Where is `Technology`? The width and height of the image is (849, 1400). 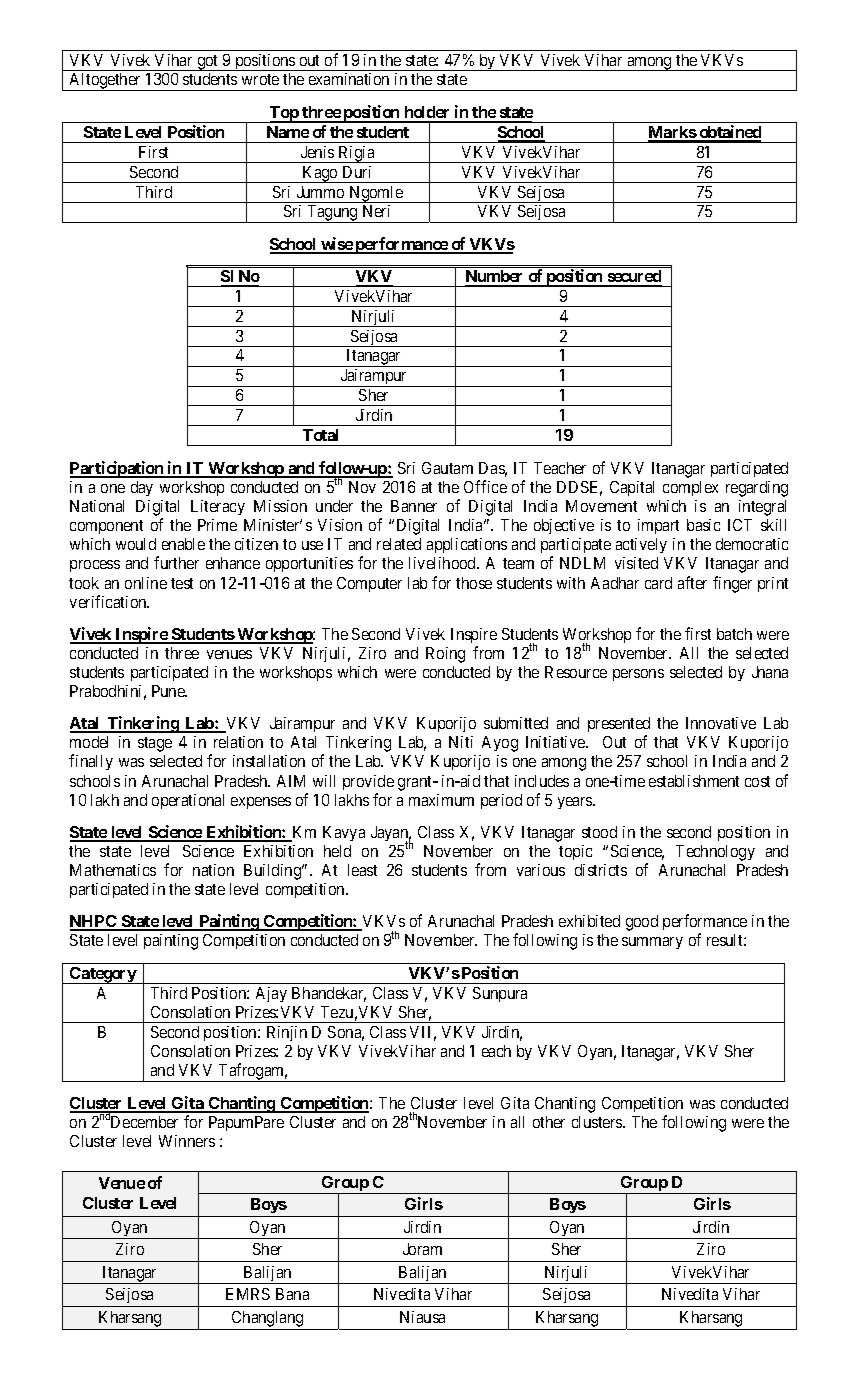 Technology is located at coordinates (715, 853).
